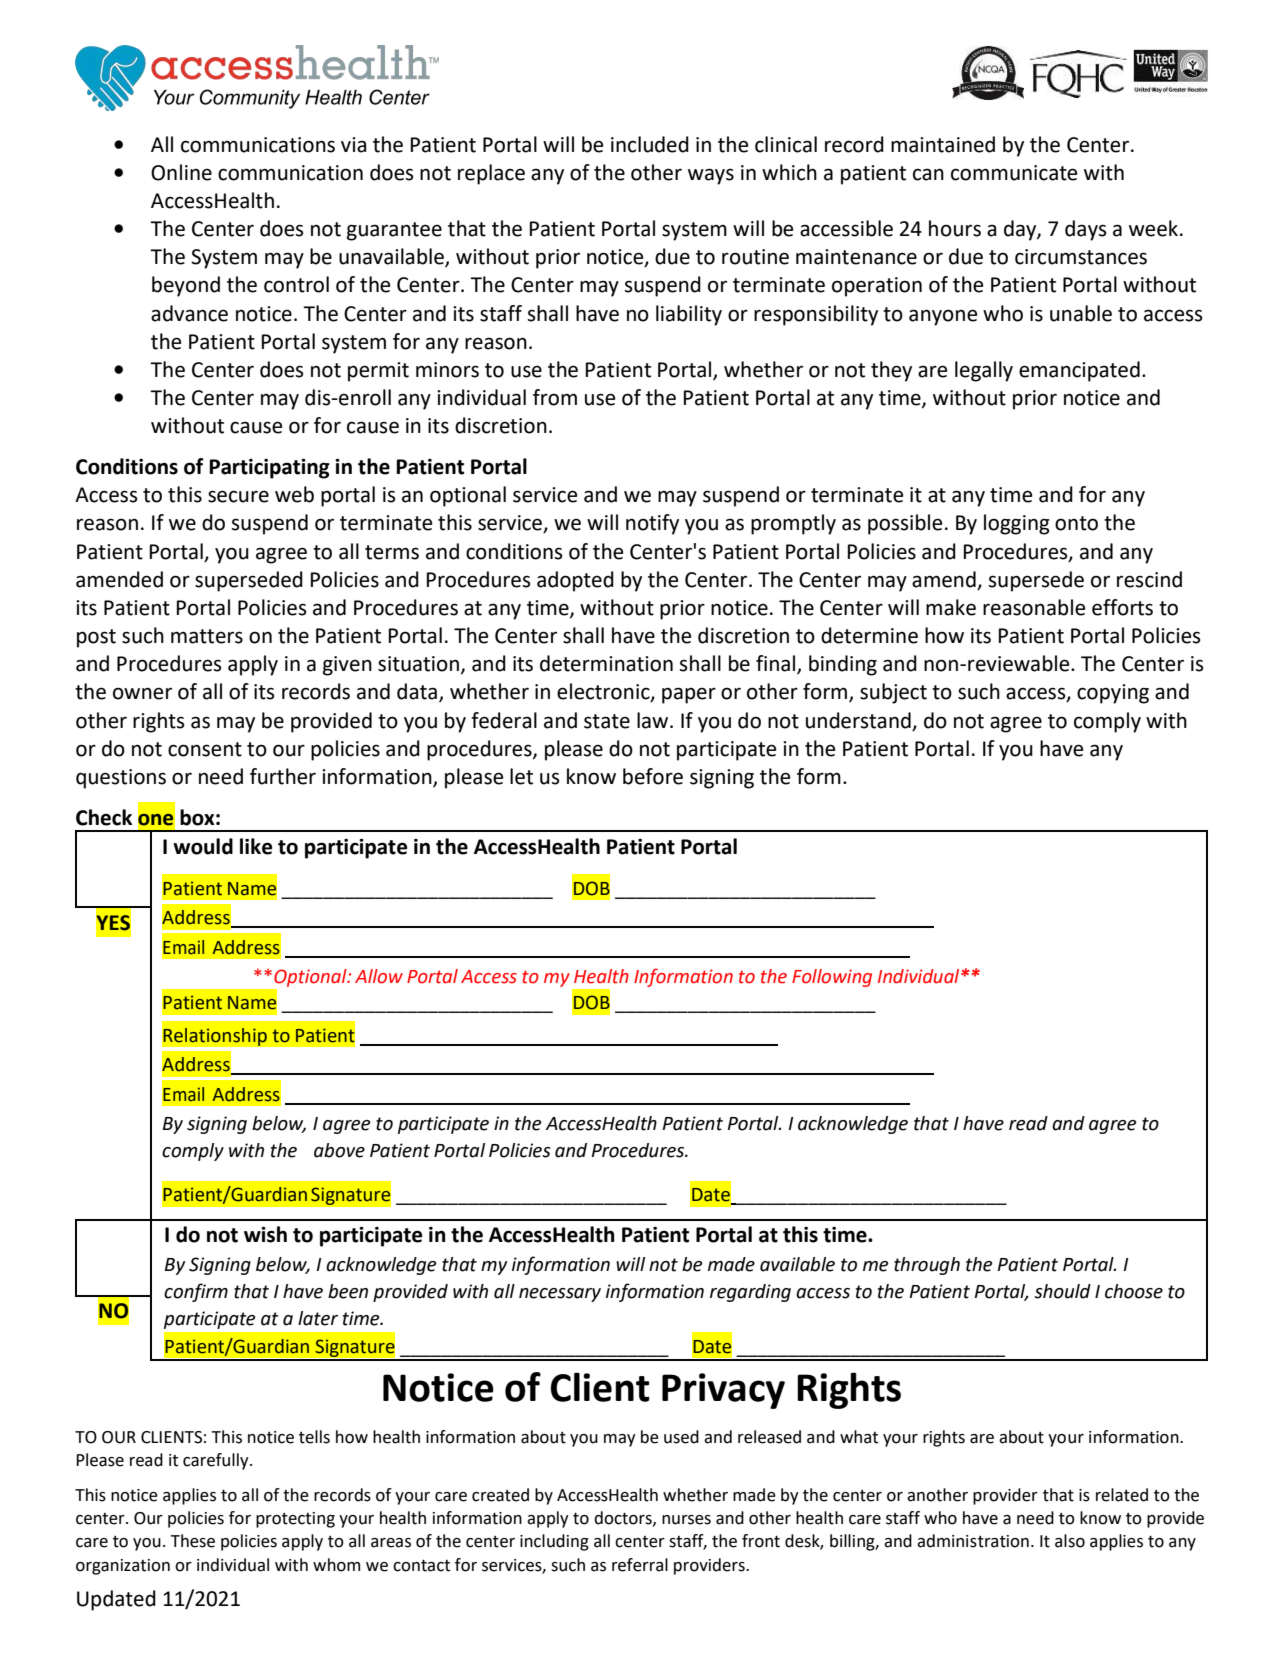 This screenshot has height=1661, width=1283. Describe the element at coordinates (927, 1266) in the screenshot. I see `through` at that location.
